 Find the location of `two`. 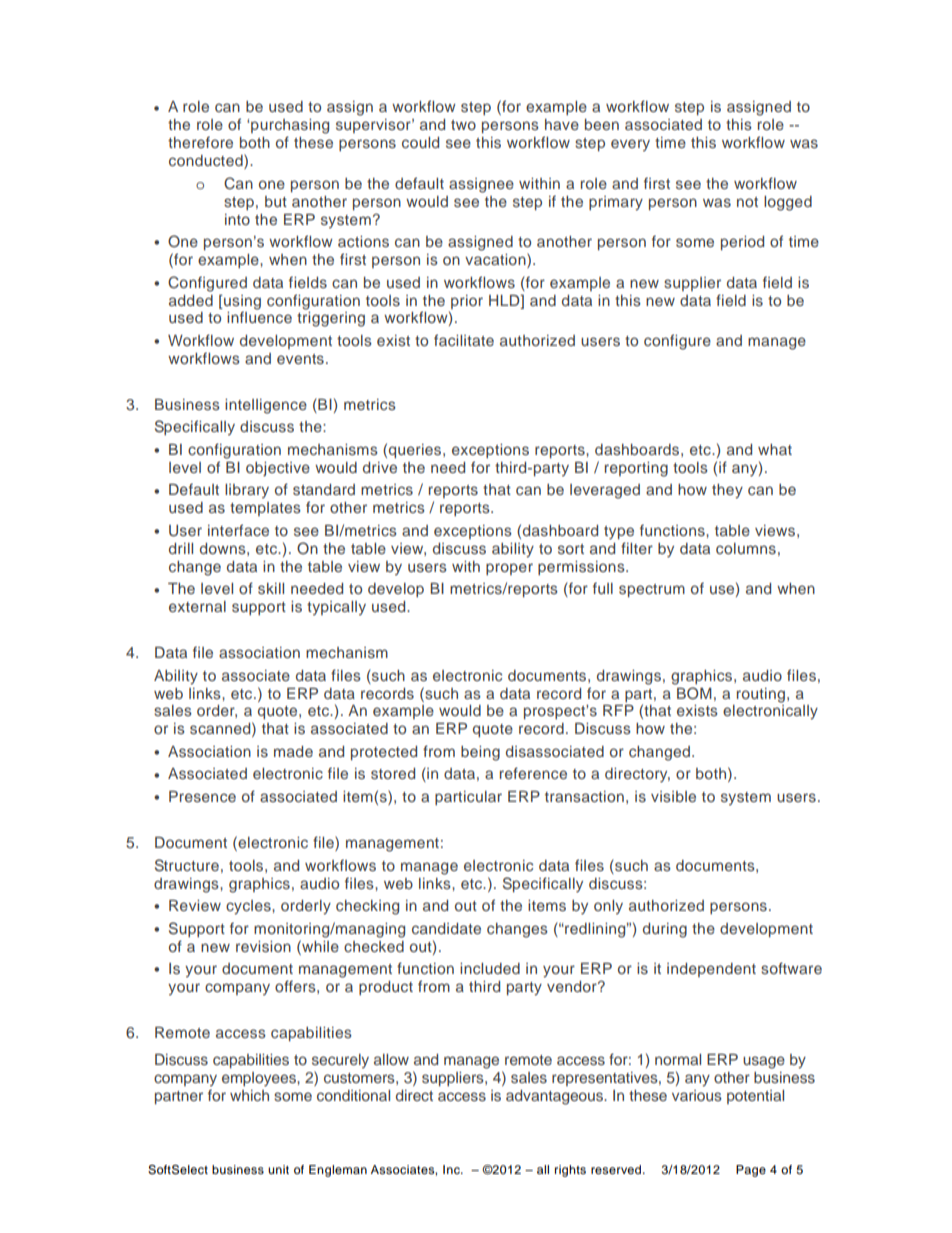

two is located at coordinates (463, 125).
